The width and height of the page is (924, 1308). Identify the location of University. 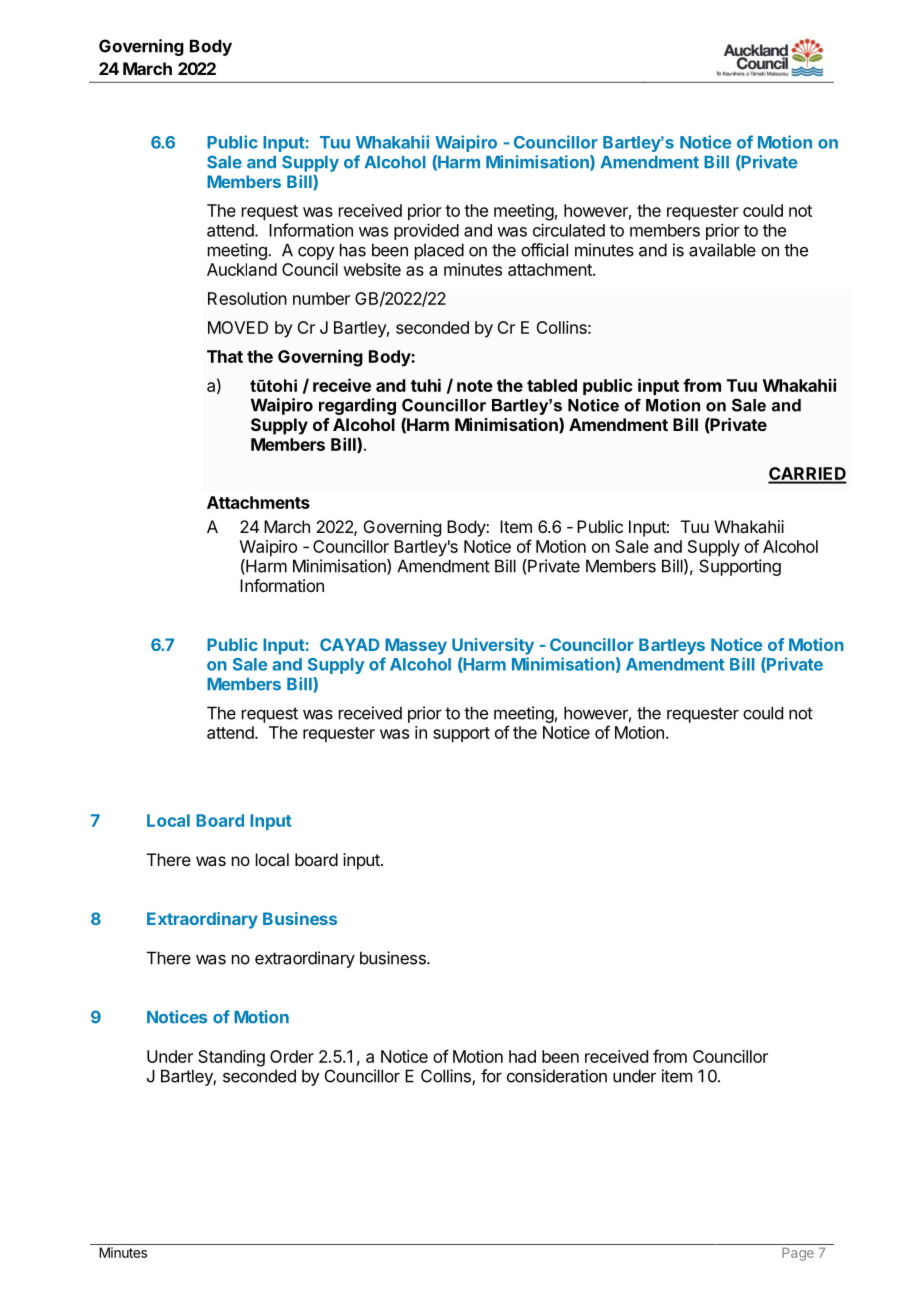
(493, 646).
